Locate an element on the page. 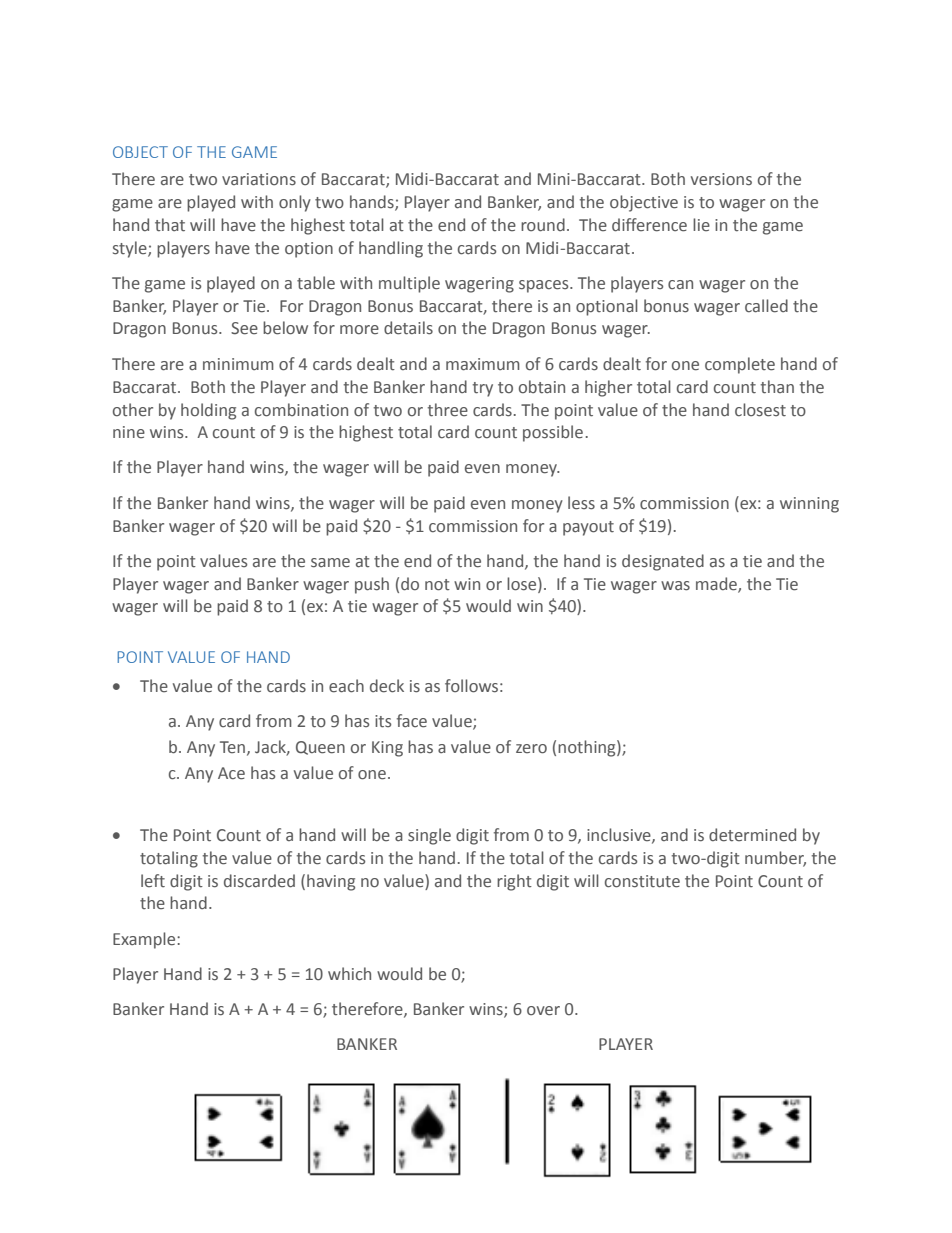  face is located at coordinates (412, 721).
